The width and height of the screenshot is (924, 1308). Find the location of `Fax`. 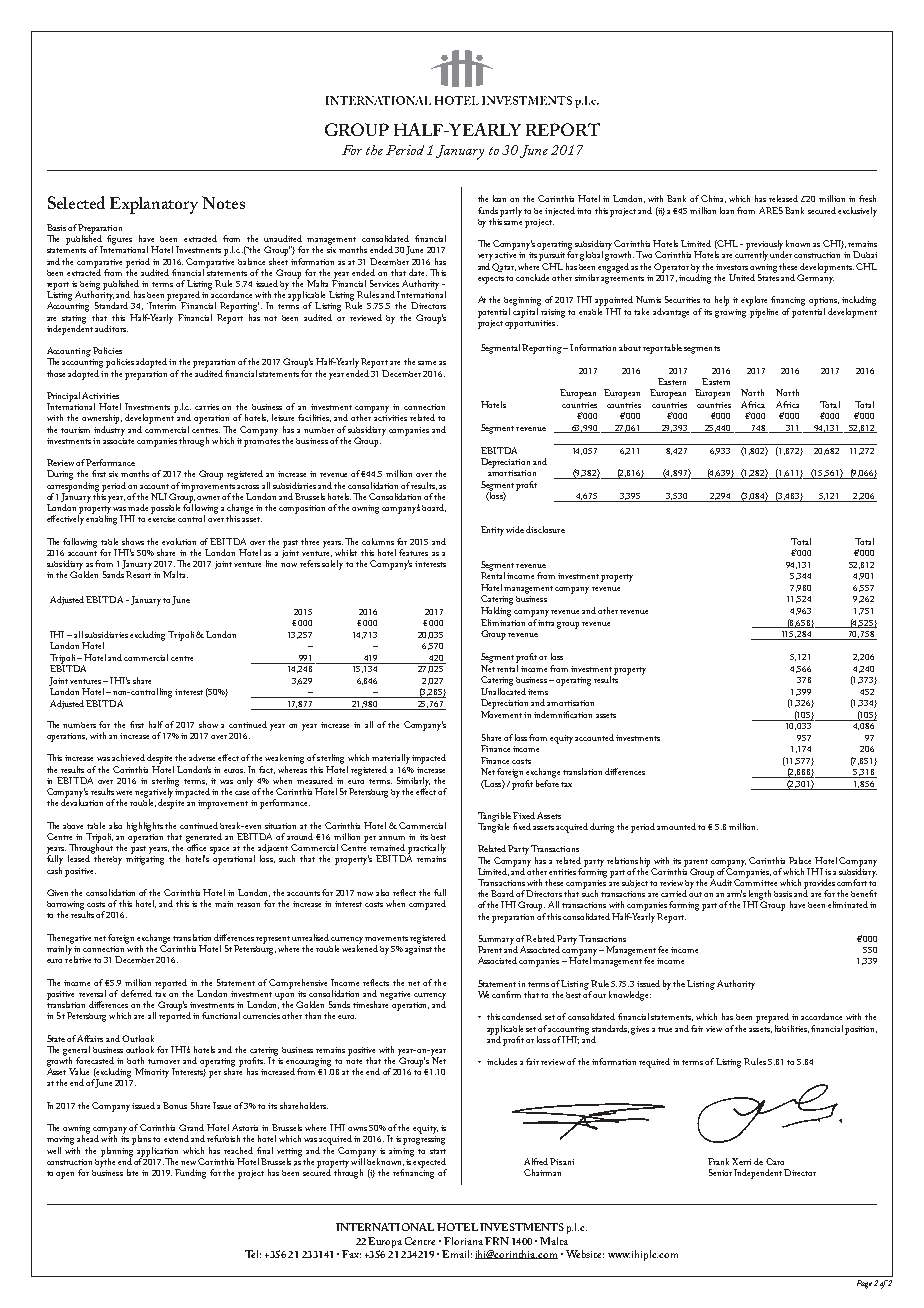

Fax is located at coordinates (351, 1254).
